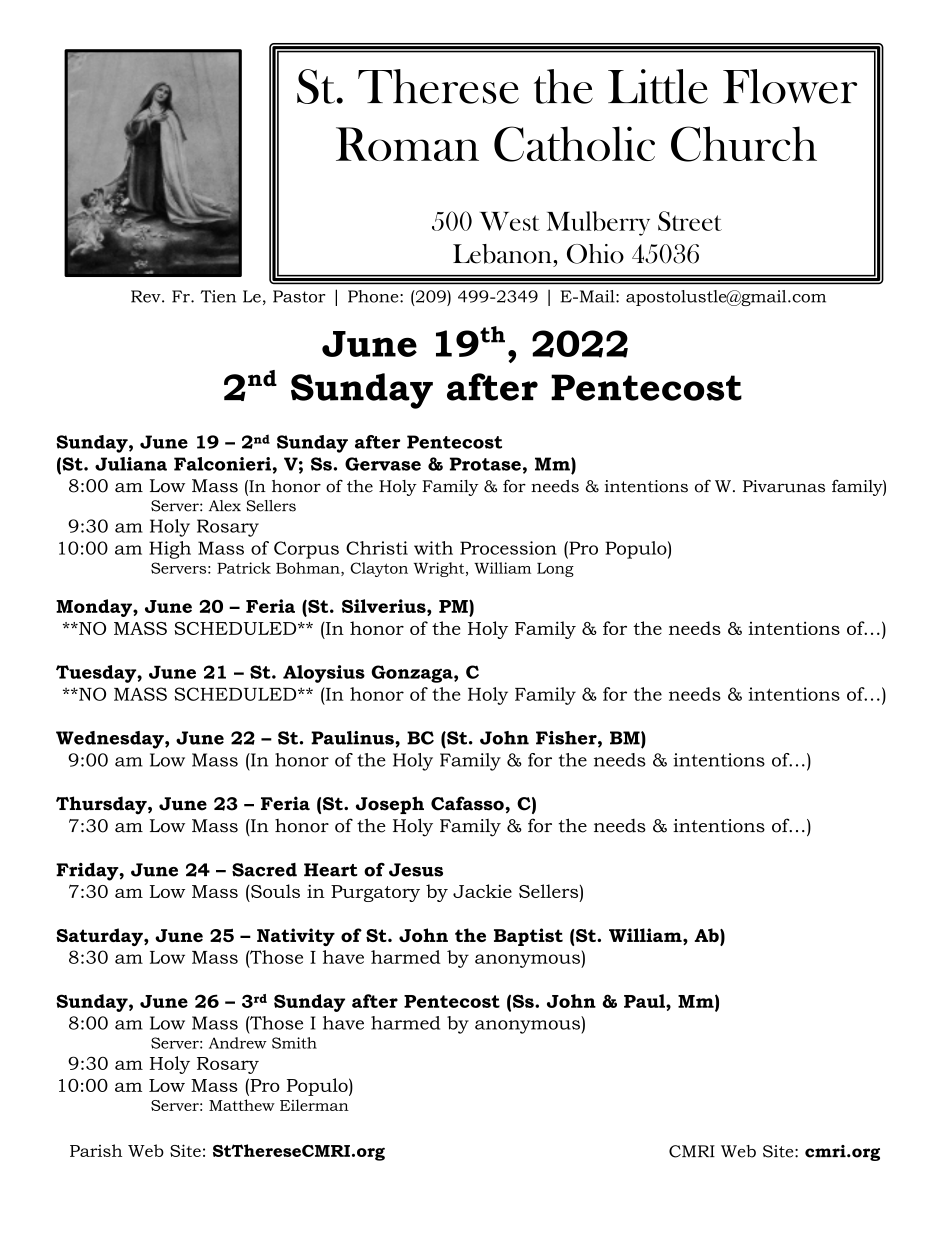  I want to click on Street, so click(690, 221).
